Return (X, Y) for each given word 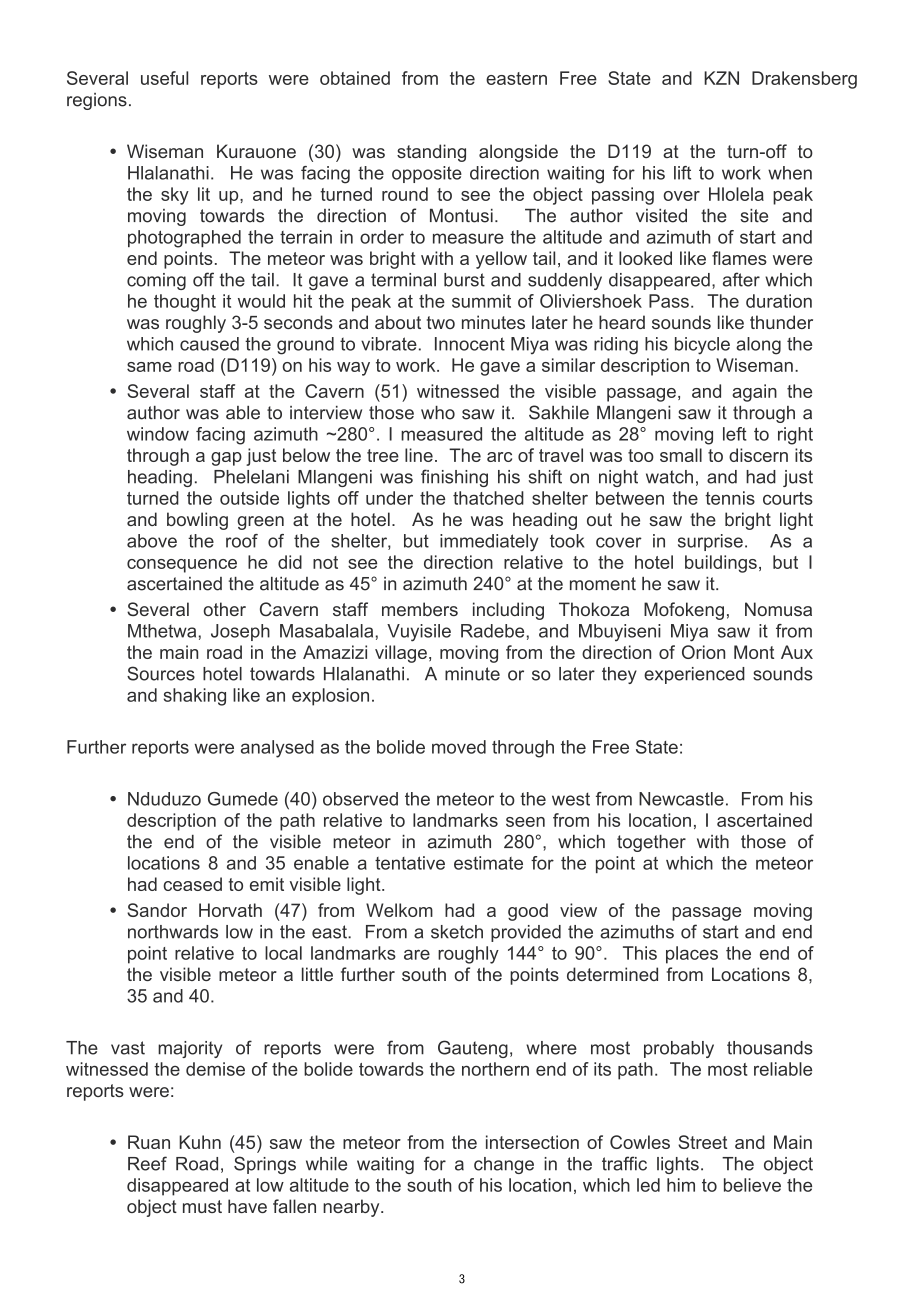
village (401, 654)
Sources (161, 673)
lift (682, 173)
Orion (703, 652)
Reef (147, 1163)
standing (431, 153)
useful (164, 78)
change (504, 1165)
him (681, 1185)
